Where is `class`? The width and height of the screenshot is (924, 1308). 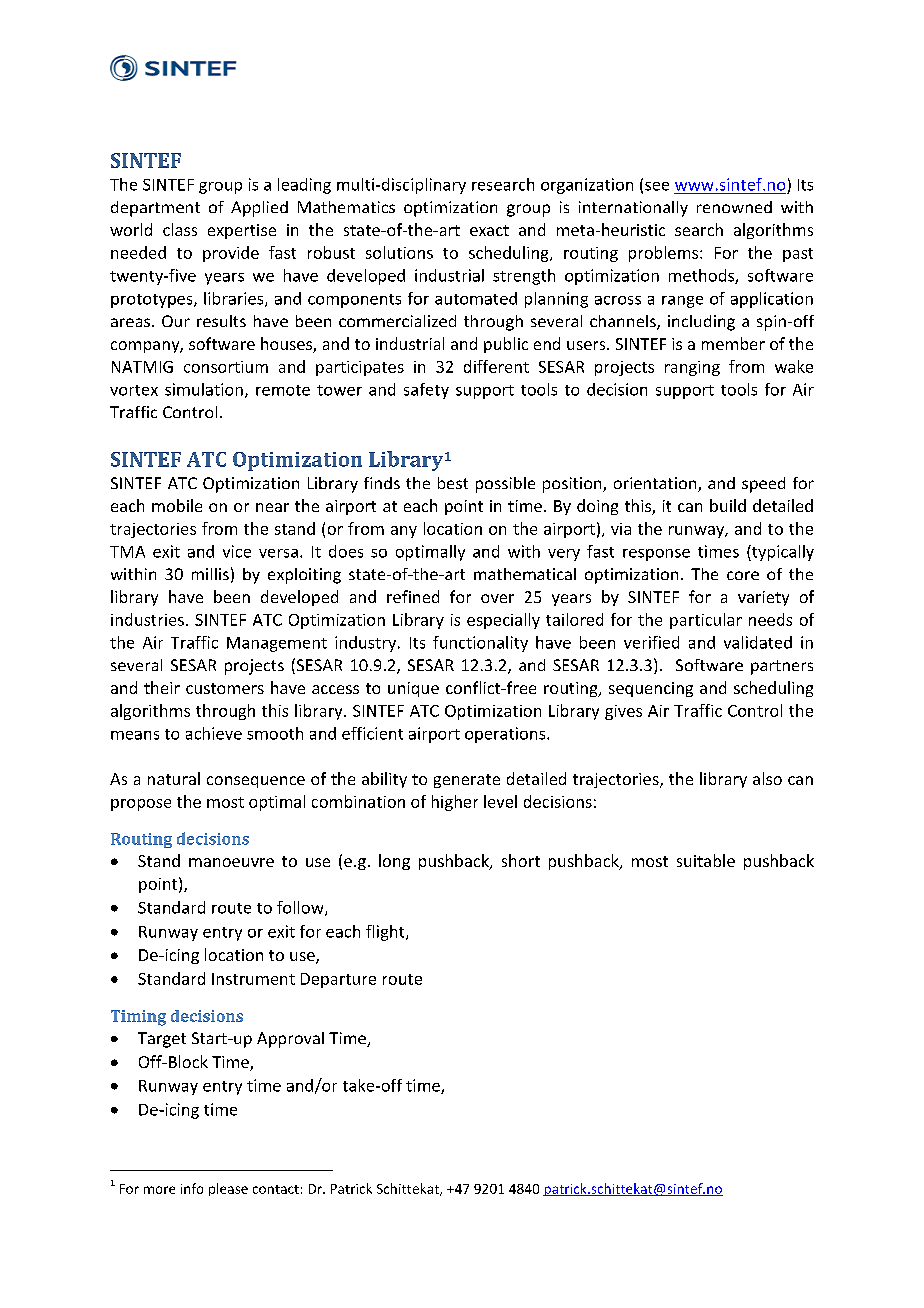
class is located at coordinates (180, 229).
